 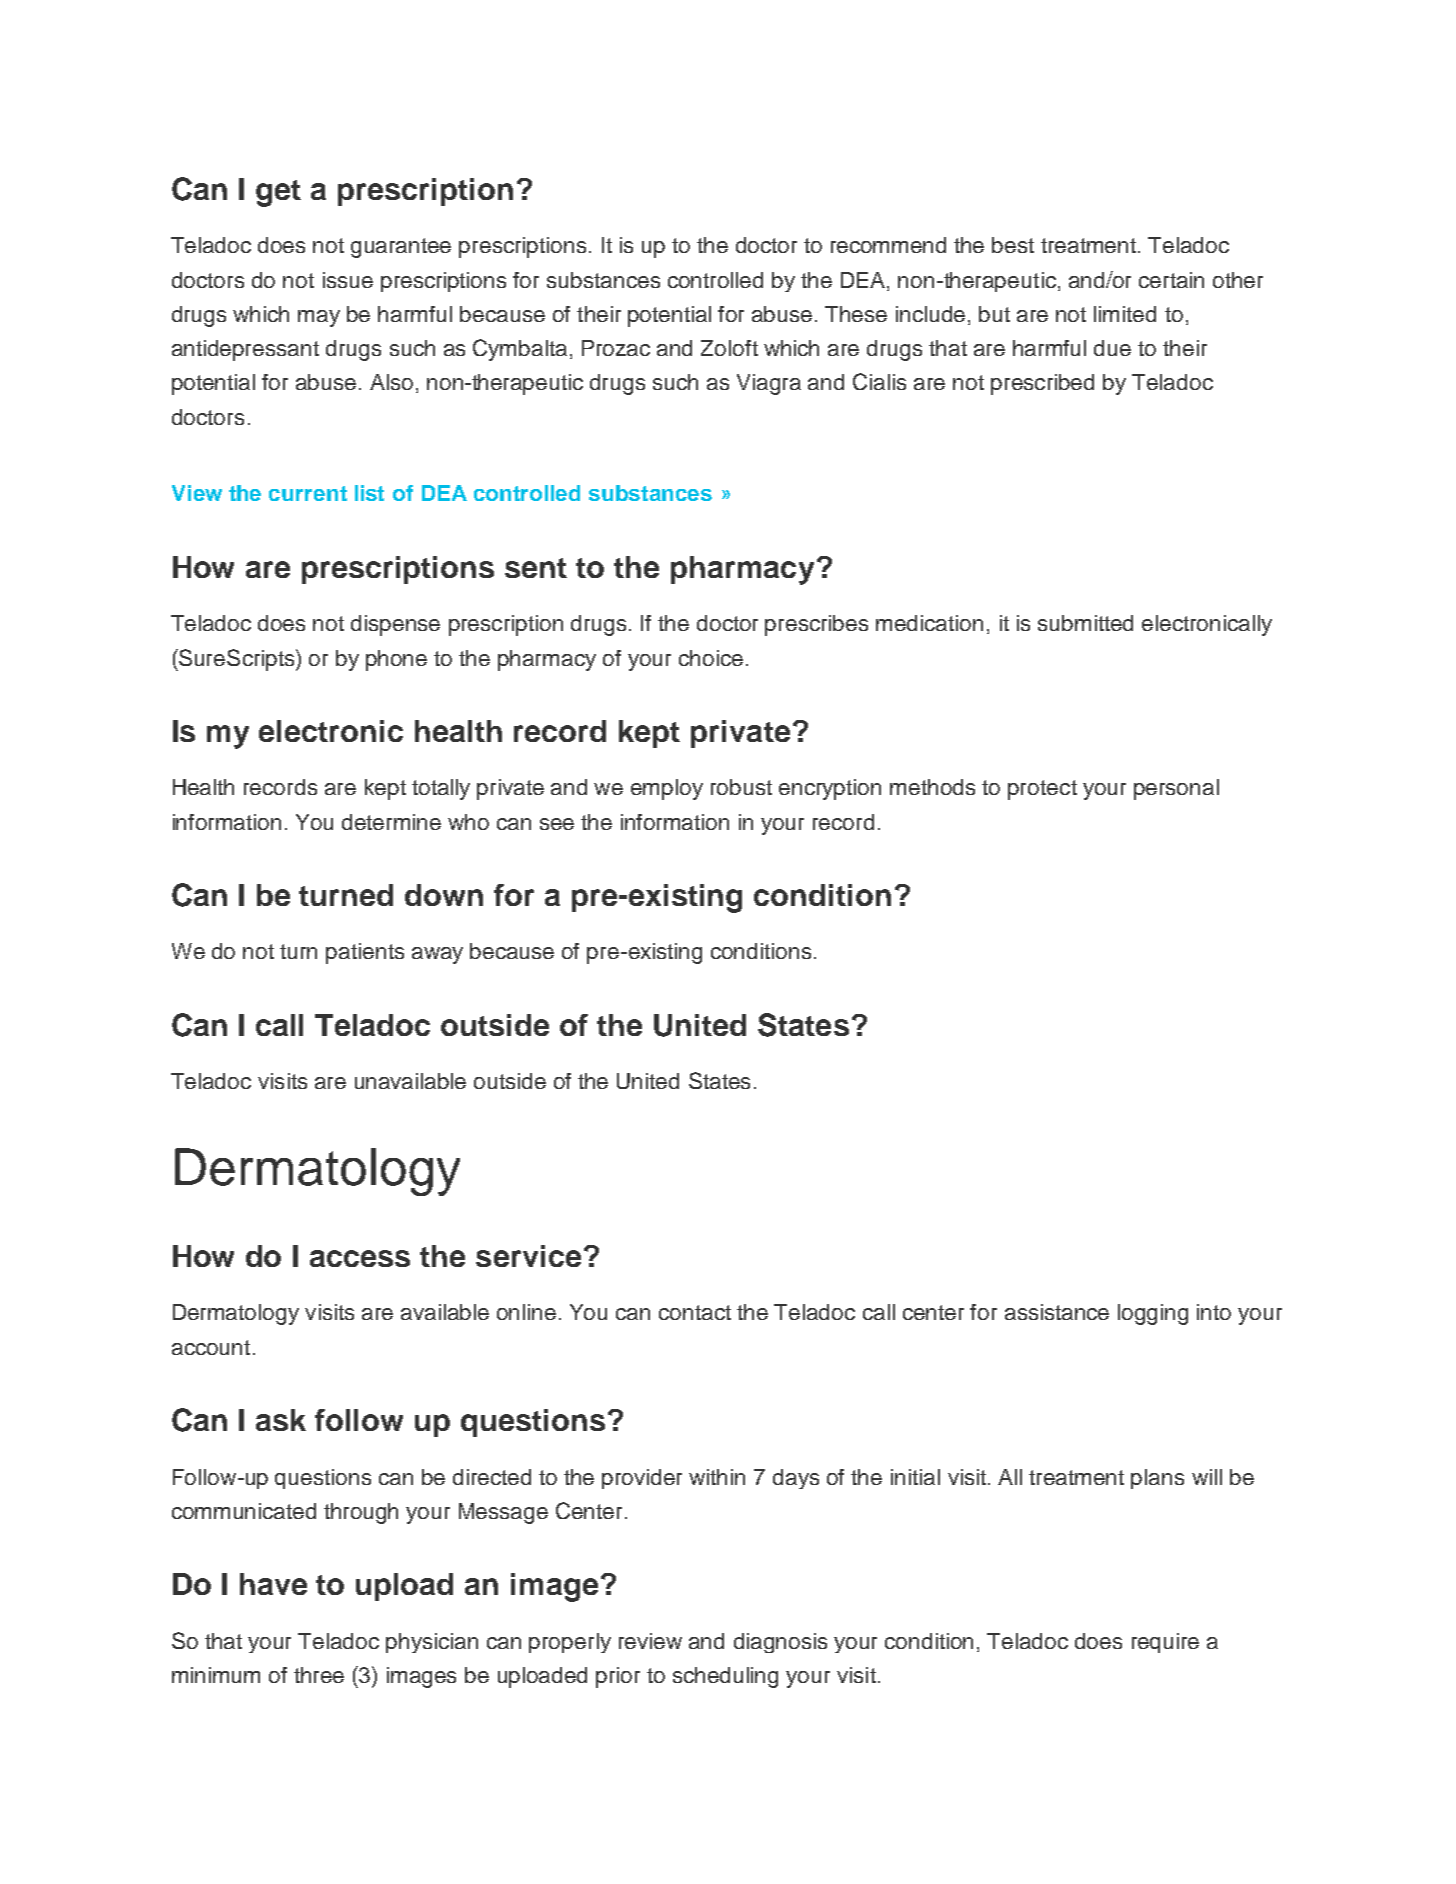 What do you see at coordinates (319, 1675) in the image?
I see `three` at bounding box center [319, 1675].
